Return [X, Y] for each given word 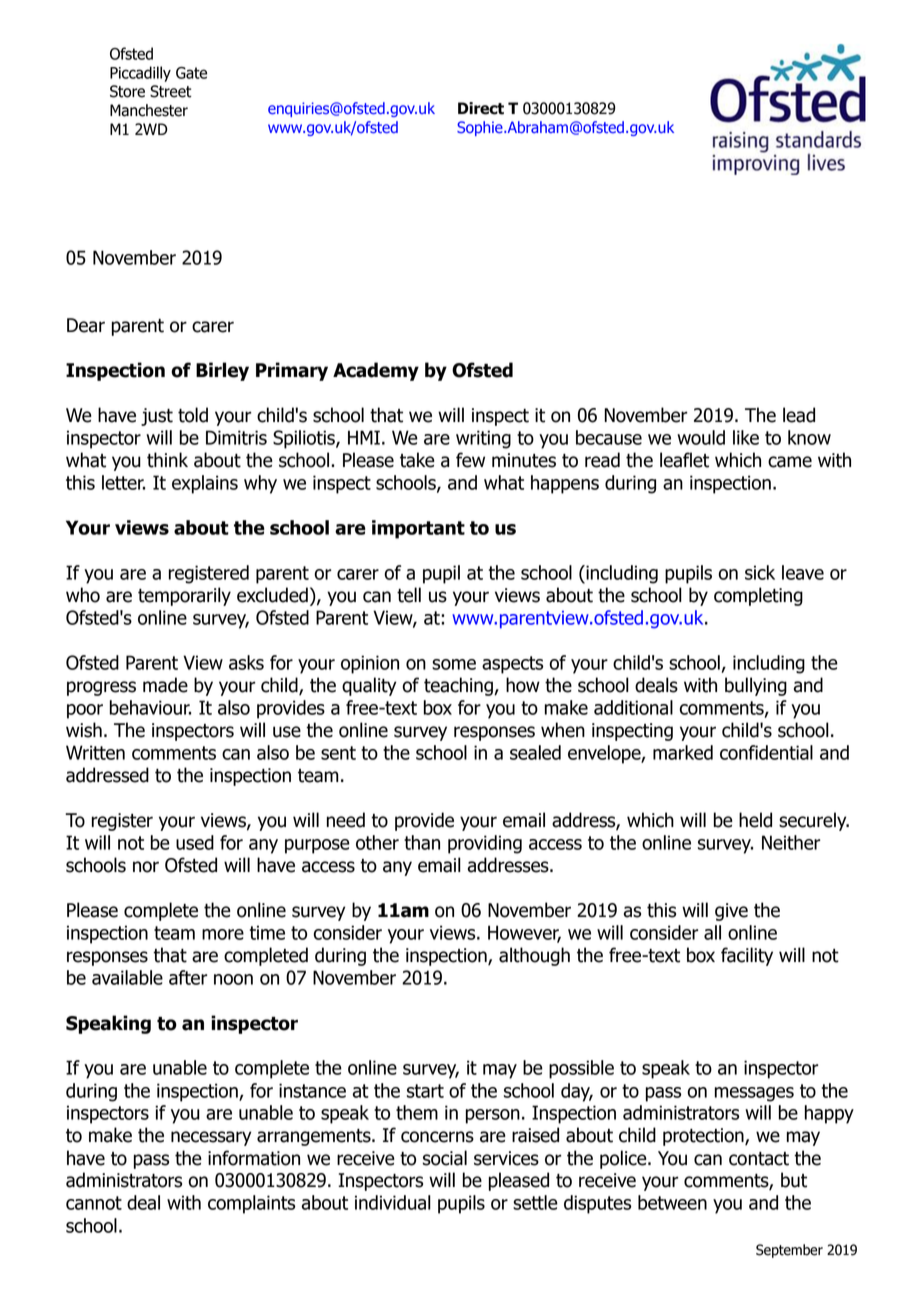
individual [393, 1202]
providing [485, 844]
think [167, 460]
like [746, 437]
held [755, 820]
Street [171, 91]
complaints [251, 1204]
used [195, 842]
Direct [481, 108]
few [470, 460]
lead [799, 415]
